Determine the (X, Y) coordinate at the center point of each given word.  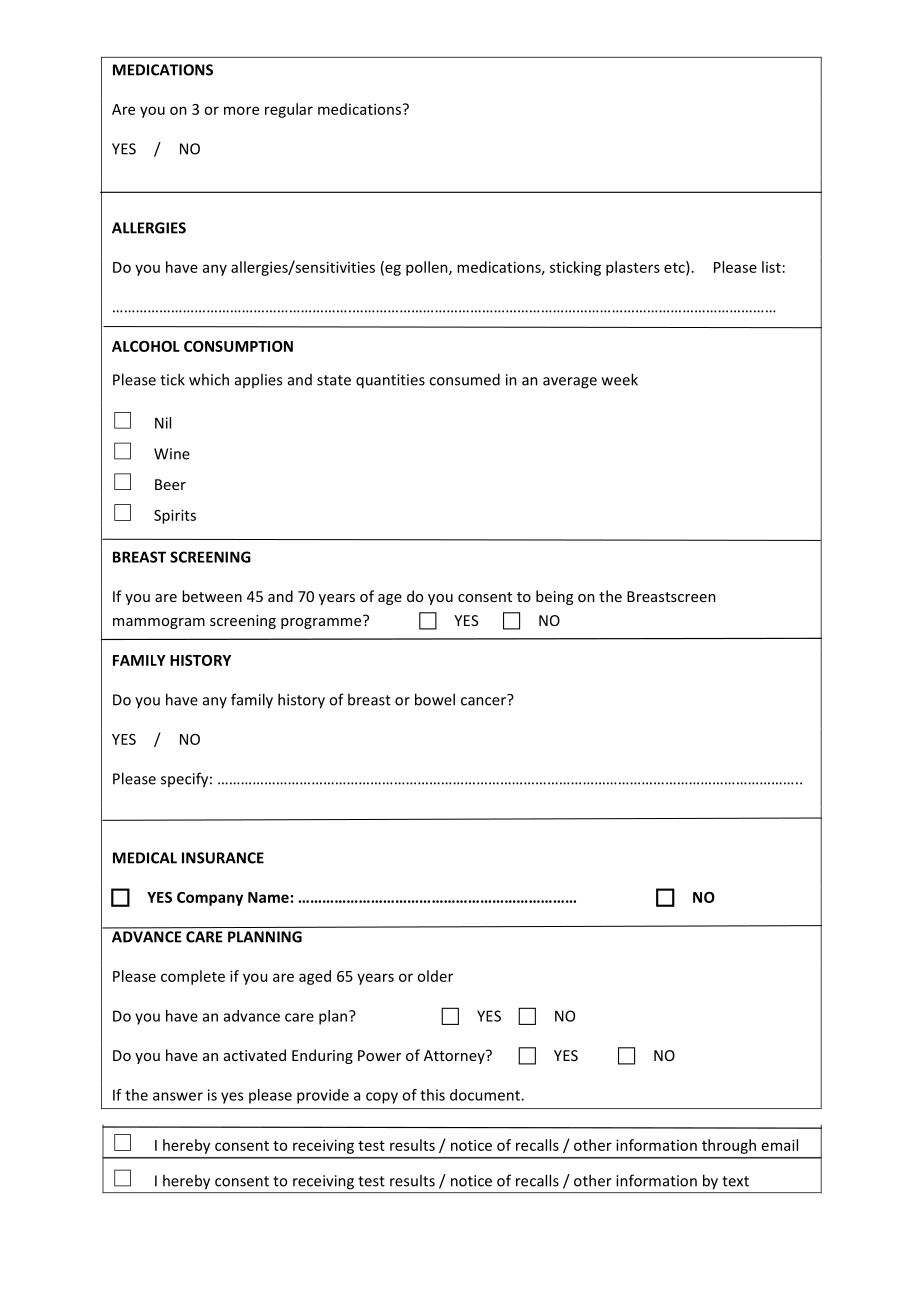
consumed (464, 379)
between (212, 596)
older (435, 976)
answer (178, 1096)
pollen (428, 268)
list (771, 267)
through (729, 1146)
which (209, 379)
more (241, 110)
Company (210, 899)
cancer (484, 700)
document (486, 1095)
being (554, 597)
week (620, 379)
